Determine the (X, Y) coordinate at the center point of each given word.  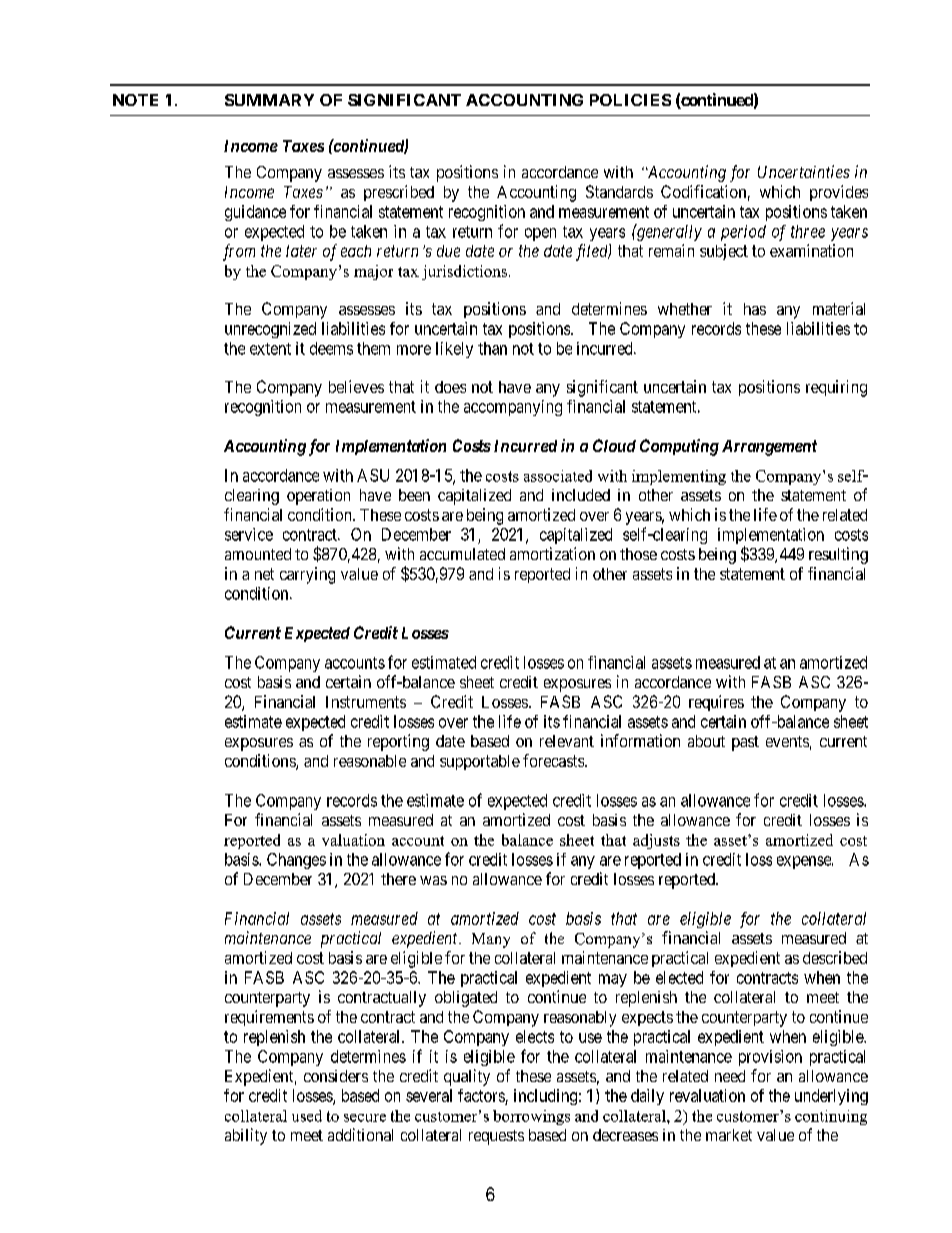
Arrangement (769, 448)
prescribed (399, 193)
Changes (296, 861)
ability (246, 1136)
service (249, 534)
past (745, 743)
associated (558, 476)
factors (481, 1095)
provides (839, 193)
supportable (480, 762)
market (729, 1135)
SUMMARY (269, 100)
